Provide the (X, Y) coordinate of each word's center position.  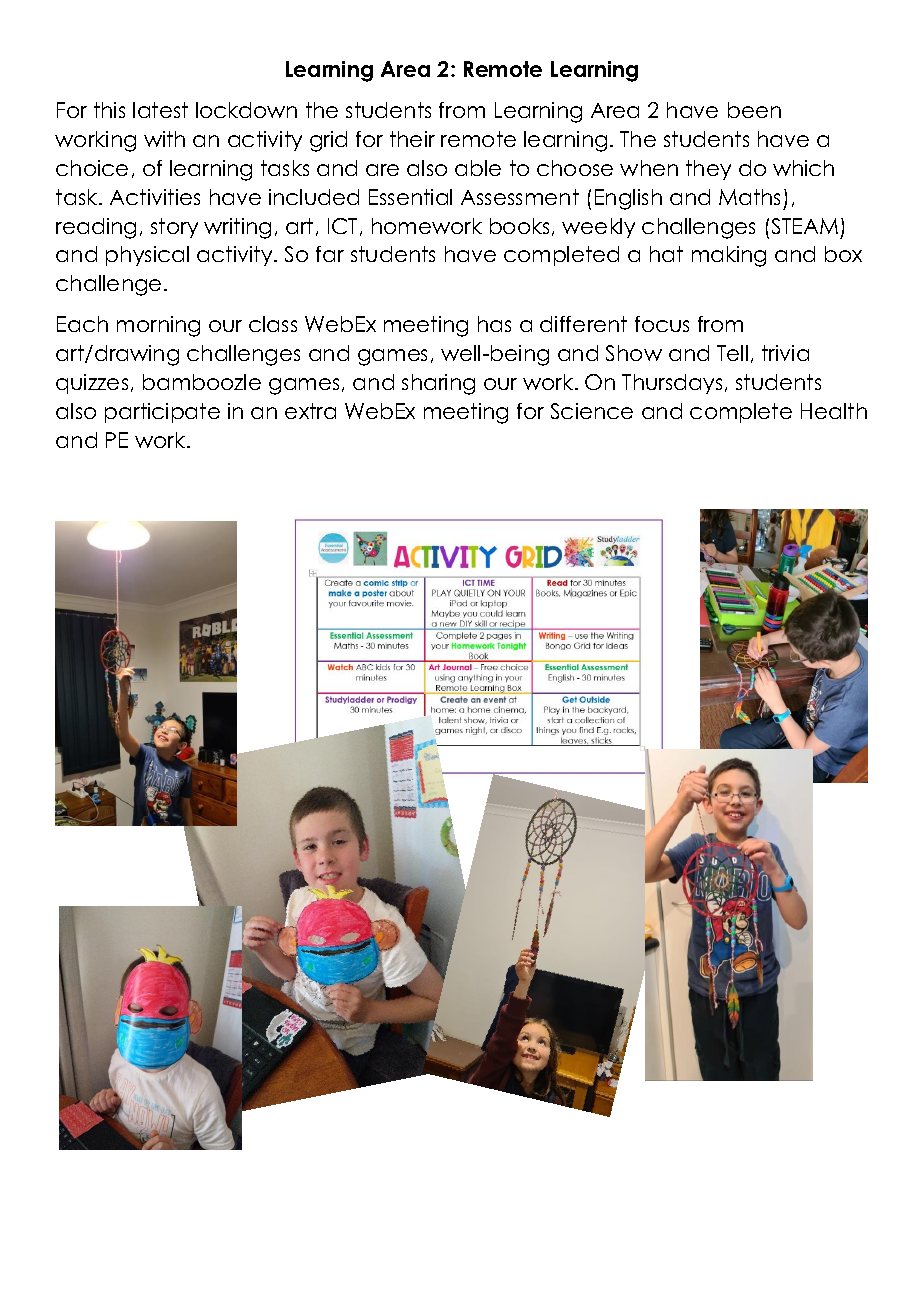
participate (162, 413)
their (412, 139)
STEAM (805, 226)
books (519, 226)
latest (160, 110)
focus (662, 324)
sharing (438, 384)
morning (158, 326)
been (754, 110)
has (494, 324)
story (174, 228)
